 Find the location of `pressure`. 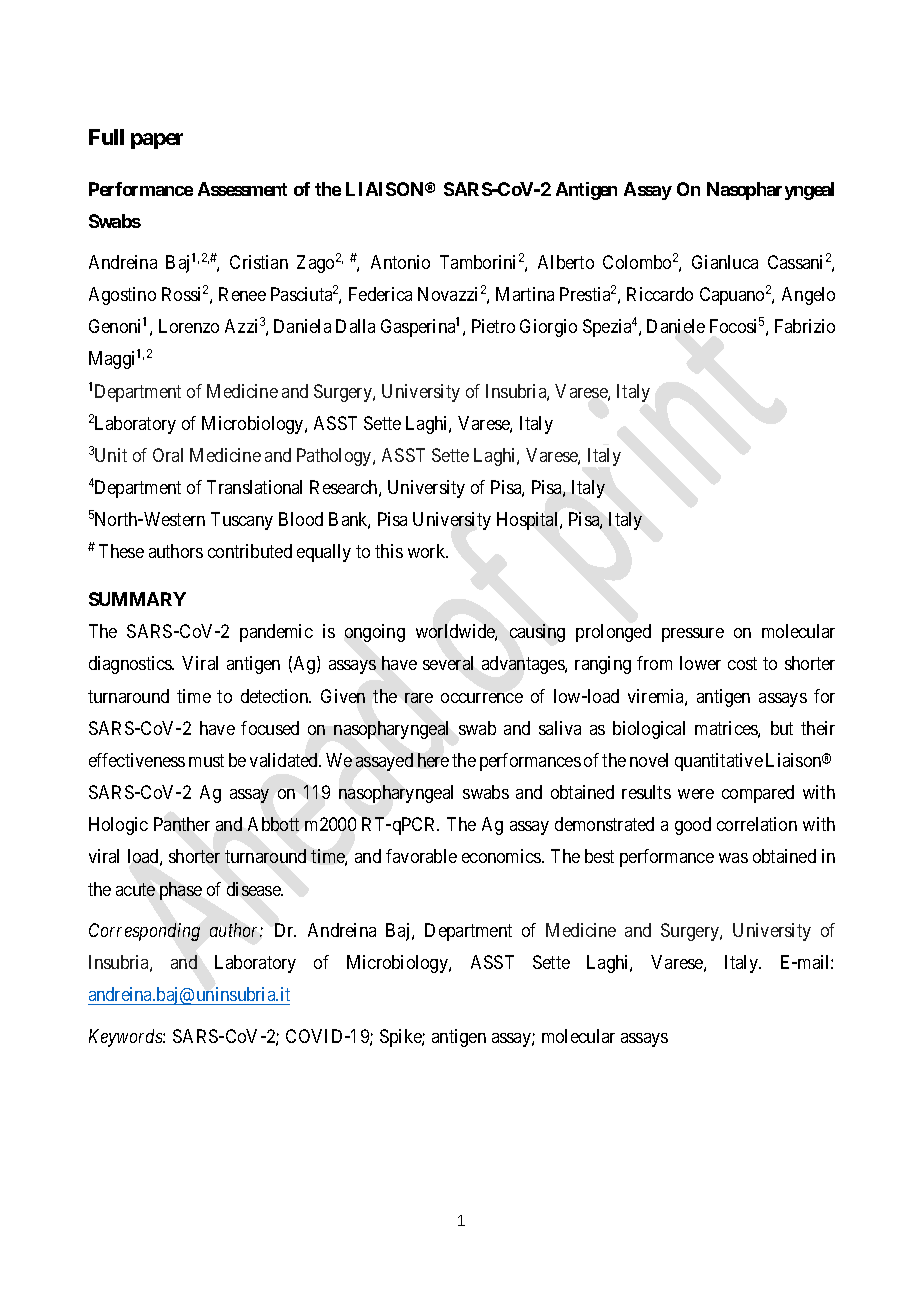

pressure is located at coordinates (693, 635).
